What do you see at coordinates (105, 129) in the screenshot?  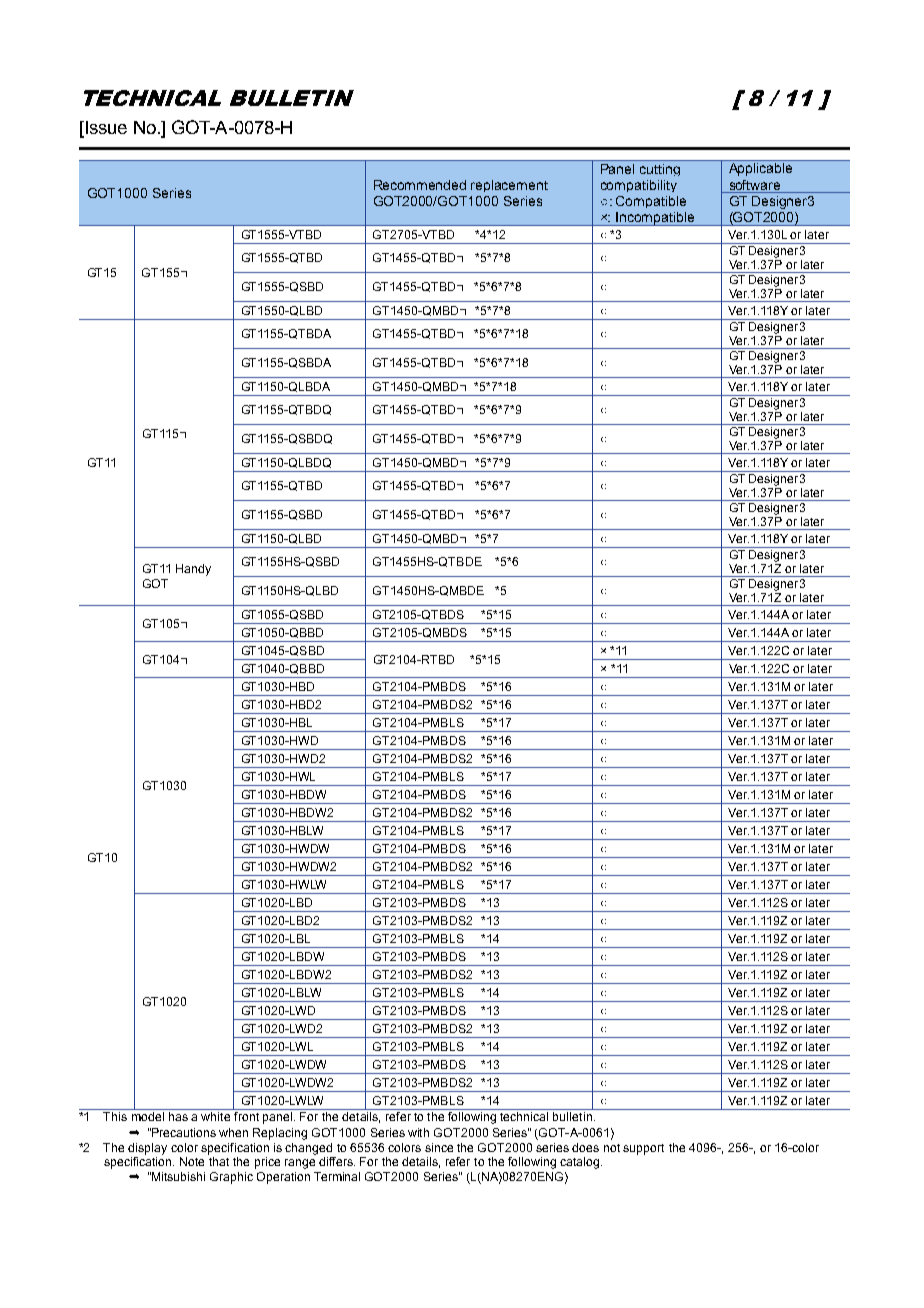 I see `Issue` at bounding box center [105, 129].
